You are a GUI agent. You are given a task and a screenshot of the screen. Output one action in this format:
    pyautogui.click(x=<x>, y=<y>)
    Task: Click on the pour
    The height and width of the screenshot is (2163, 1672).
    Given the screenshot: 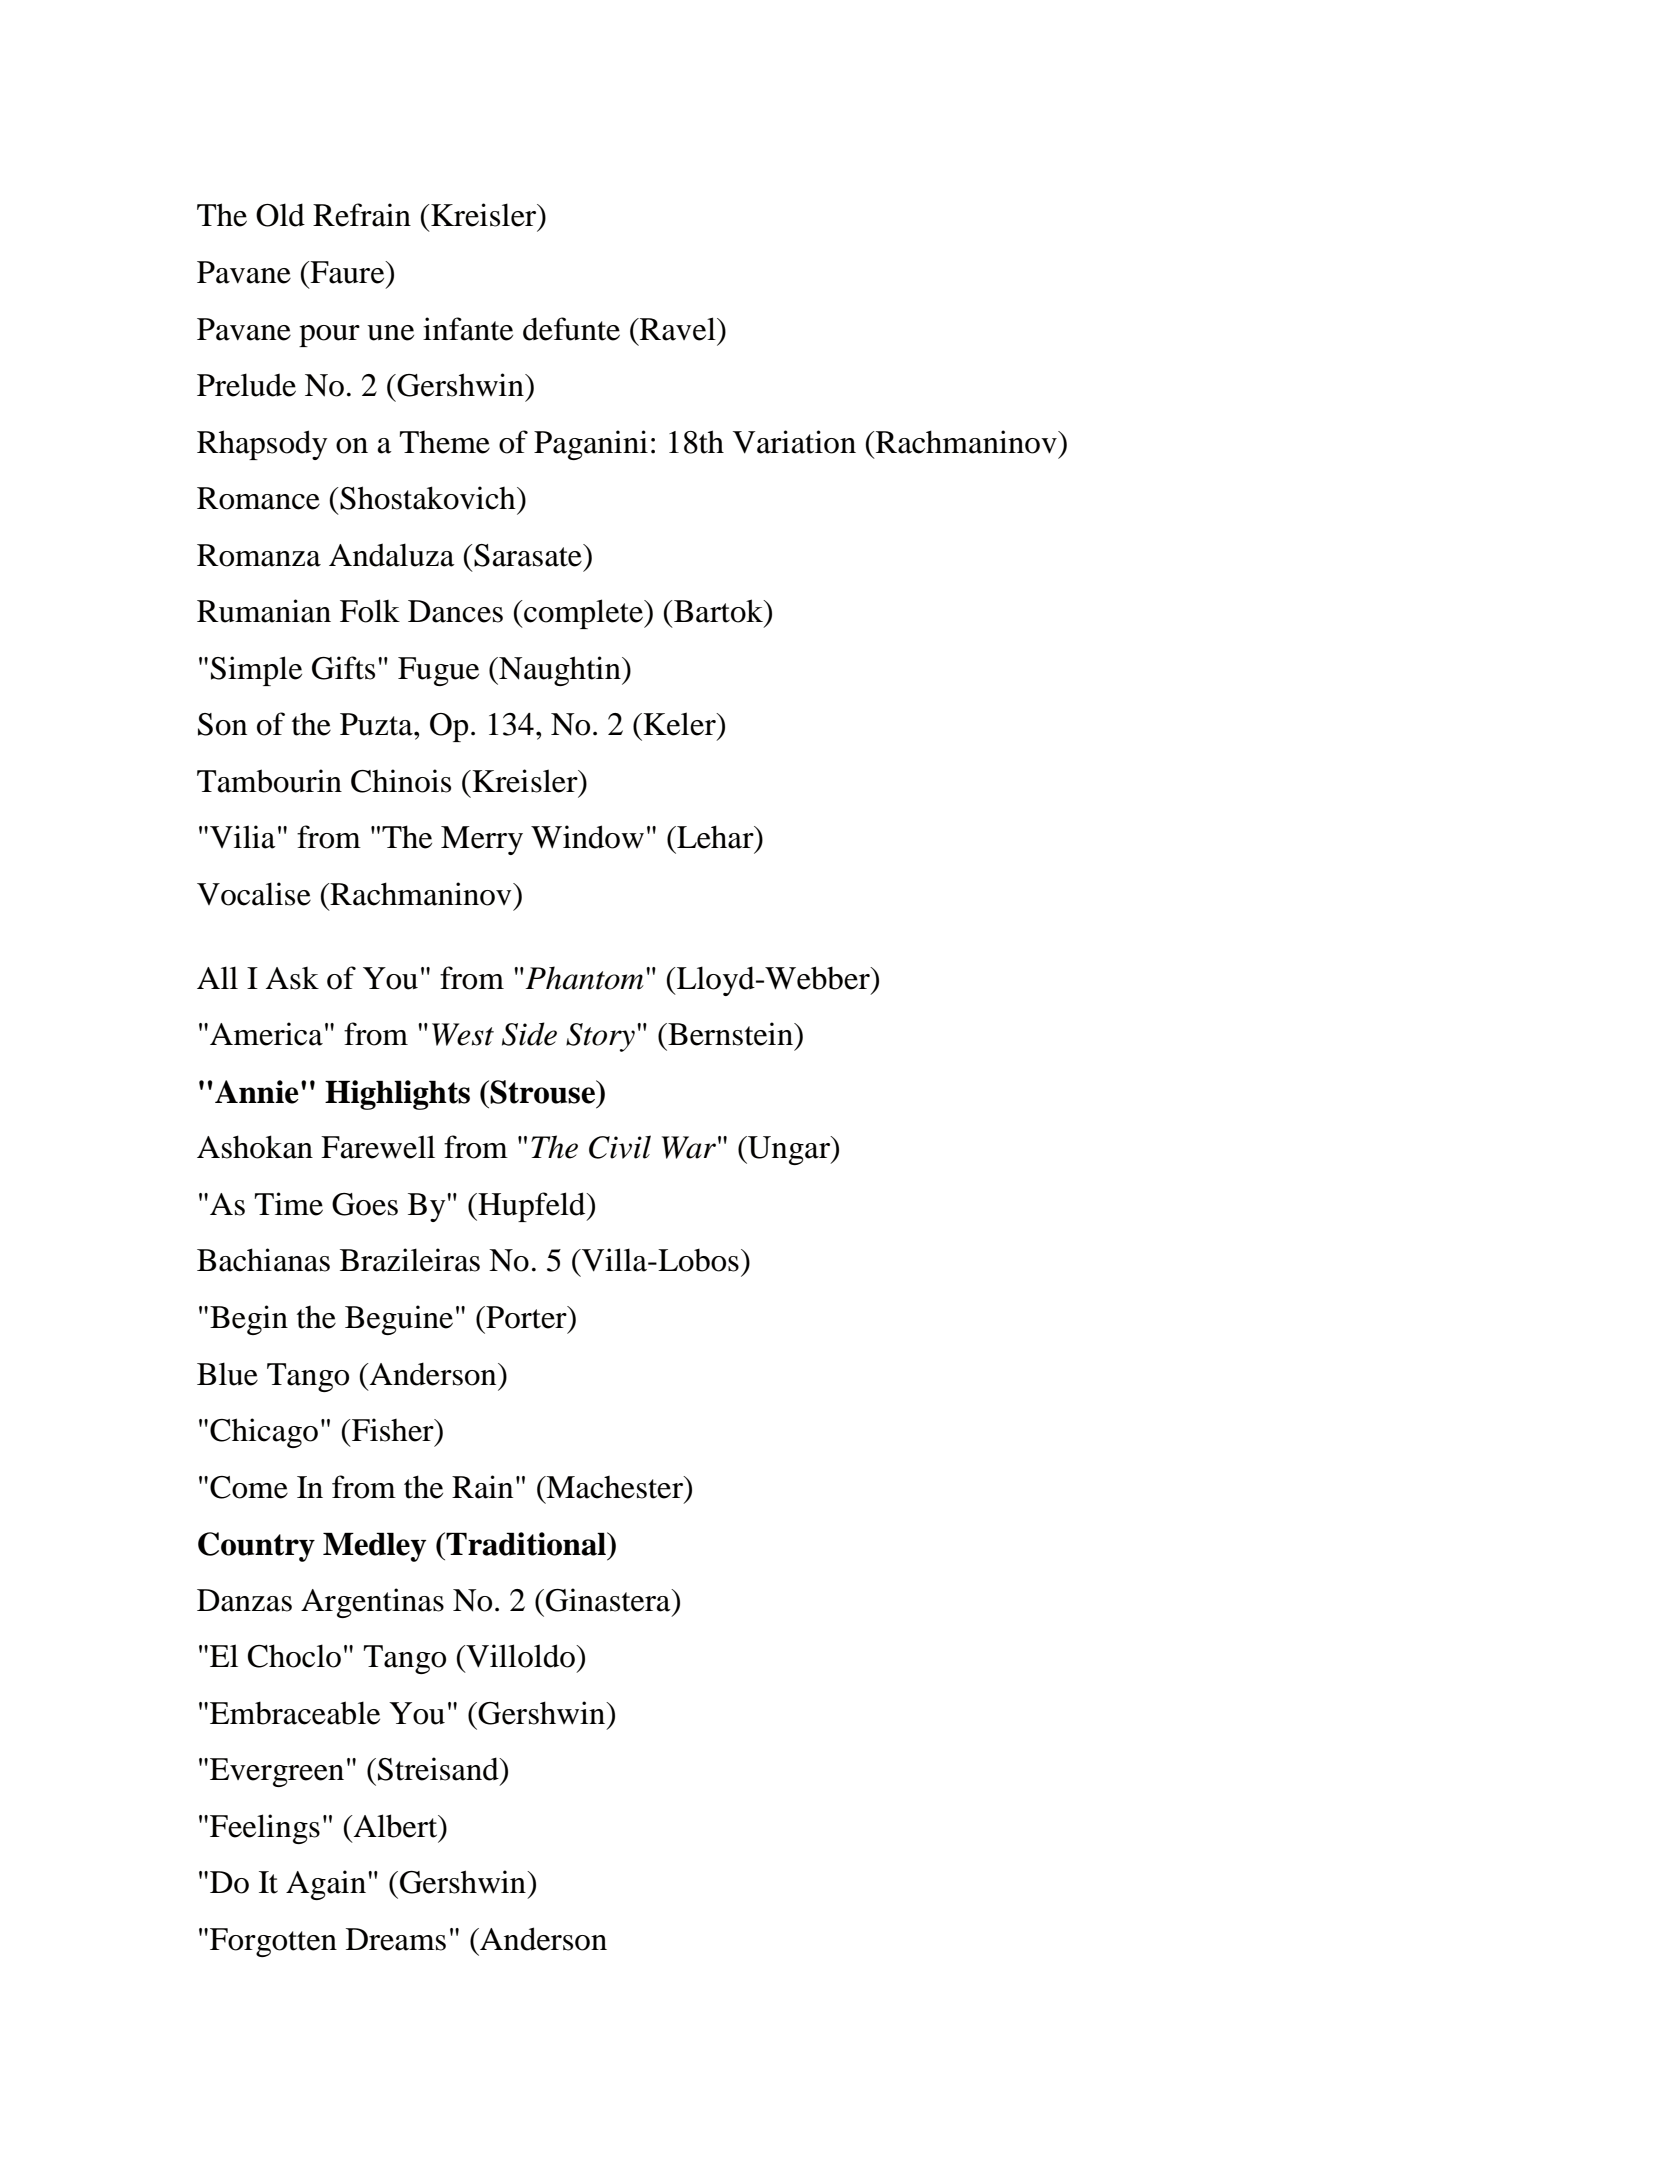 What is the action you would take?
    pyautogui.click(x=329, y=336)
